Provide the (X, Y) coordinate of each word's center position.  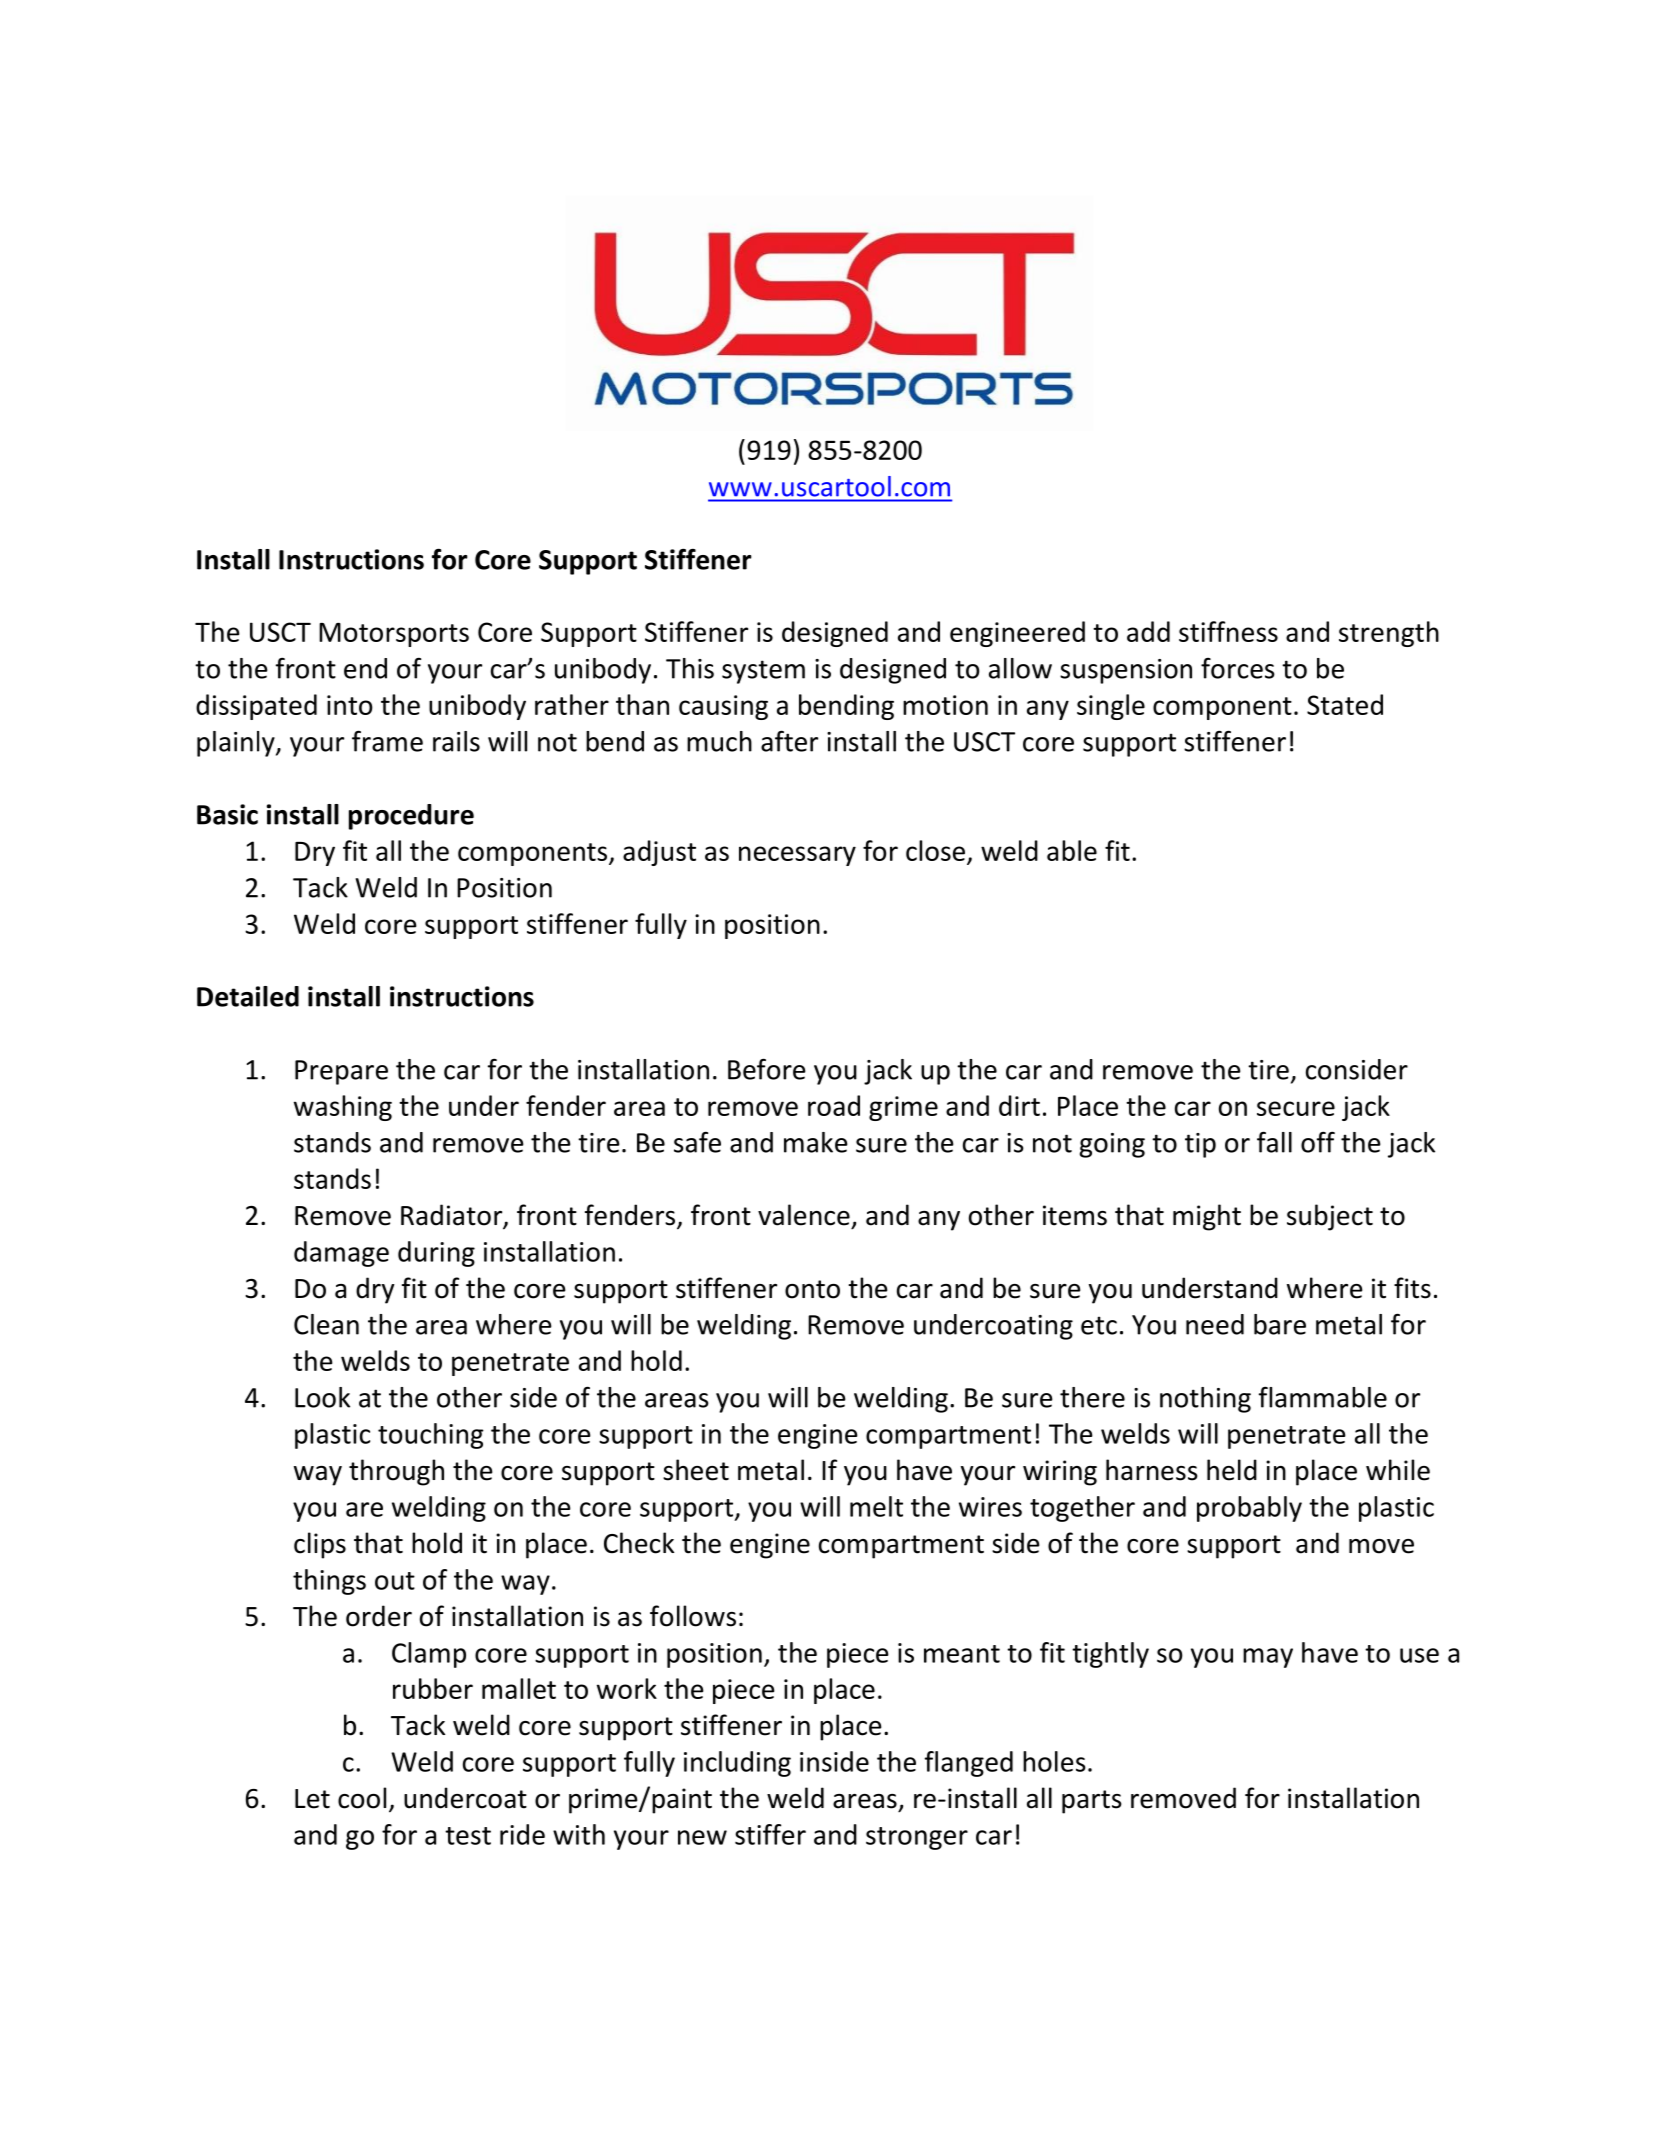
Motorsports (394, 635)
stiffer (770, 1834)
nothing (1205, 1400)
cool (362, 1798)
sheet (696, 1470)
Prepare (341, 1072)
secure (1296, 1108)
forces (1238, 668)
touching (431, 1436)
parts (1092, 1802)
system (763, 672)
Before (767, 1069)
